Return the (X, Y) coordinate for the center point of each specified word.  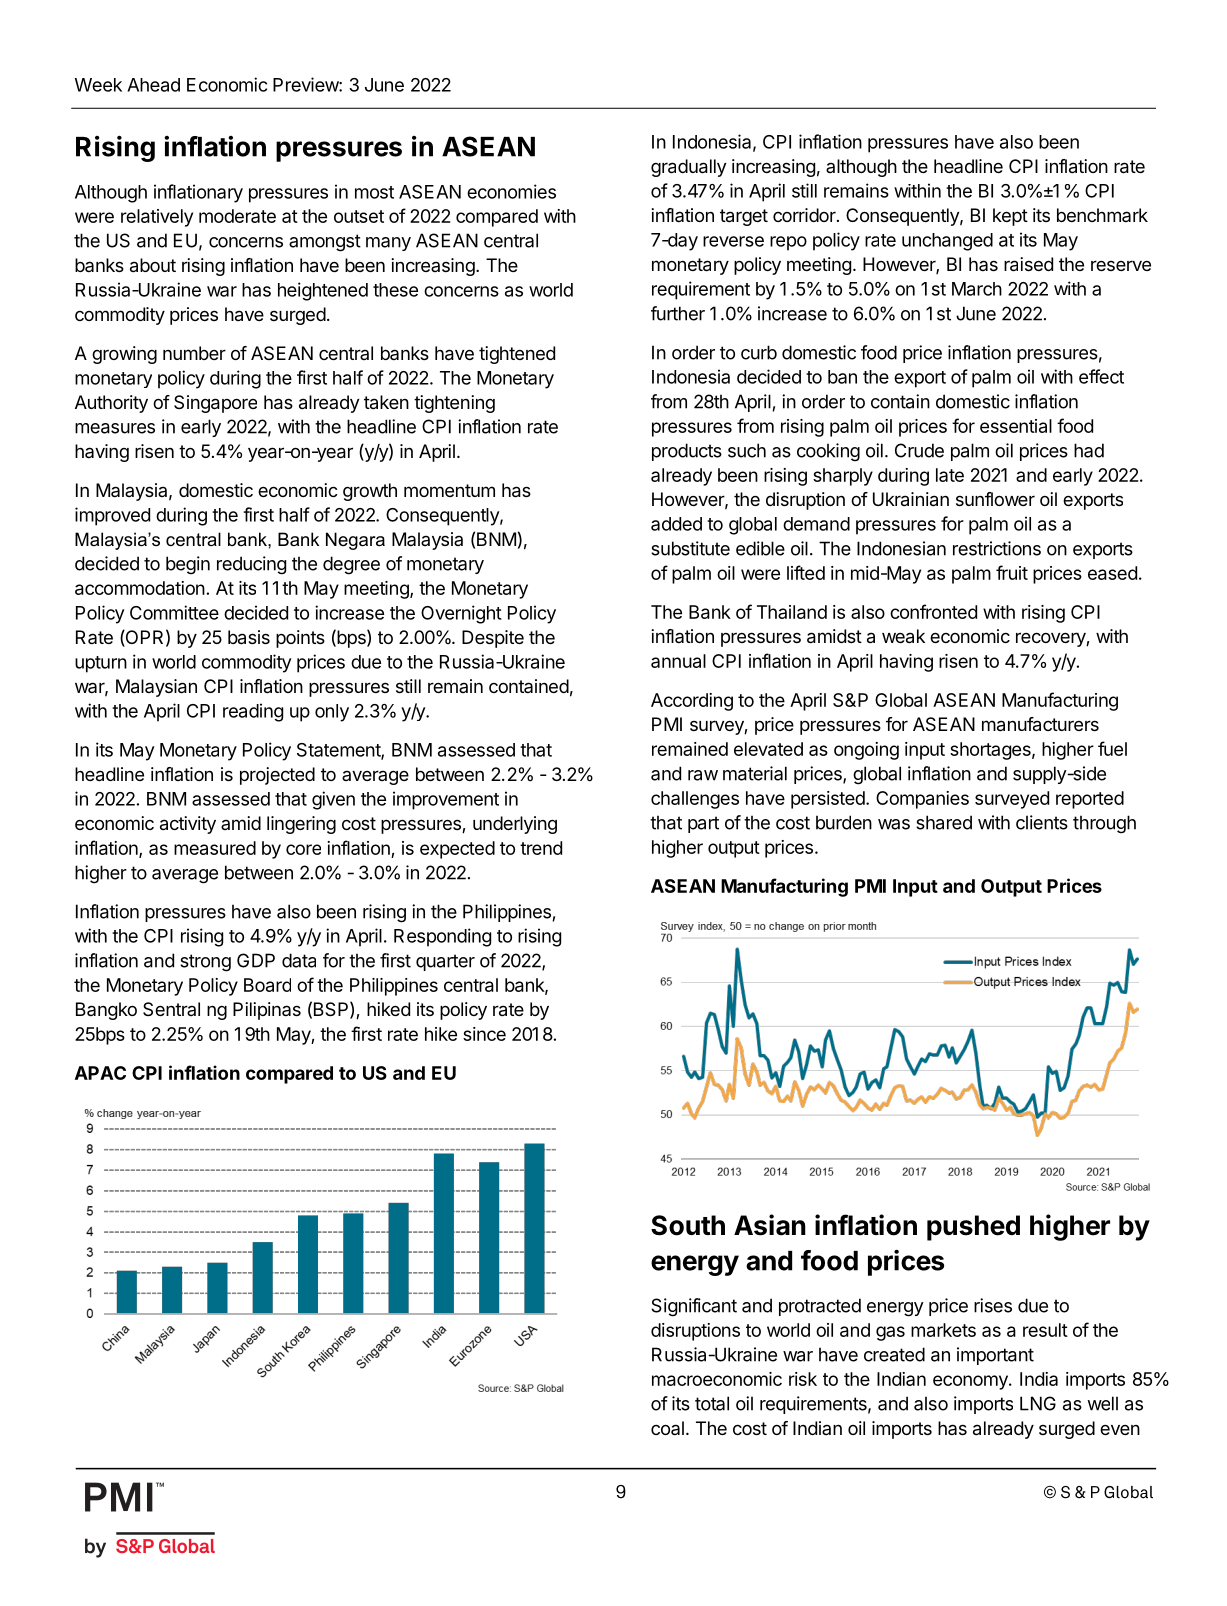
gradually (689, 168)
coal (667, 1428)
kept (1010, 217)
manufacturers (1040, 724)
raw (703, 775)
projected (277, 776)
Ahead (153, 85)
